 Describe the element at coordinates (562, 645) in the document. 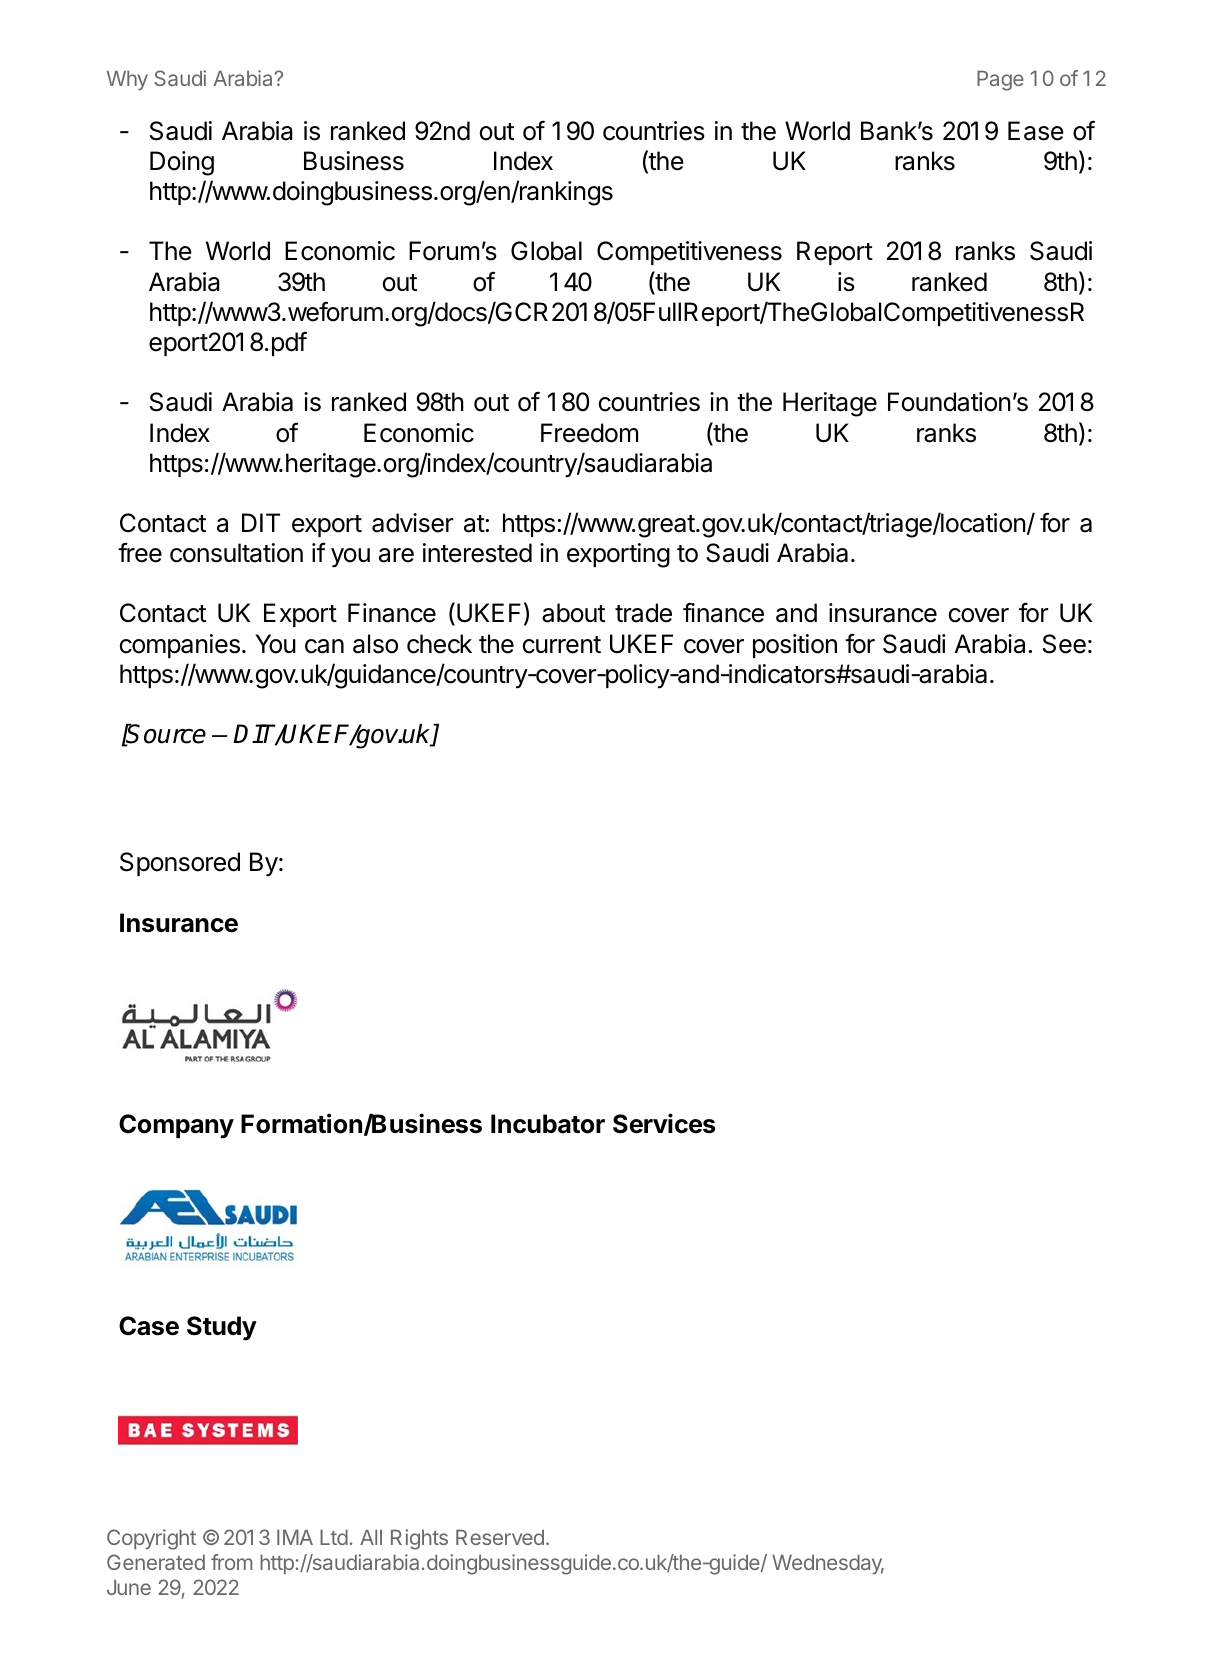

I see `current` at that location.
